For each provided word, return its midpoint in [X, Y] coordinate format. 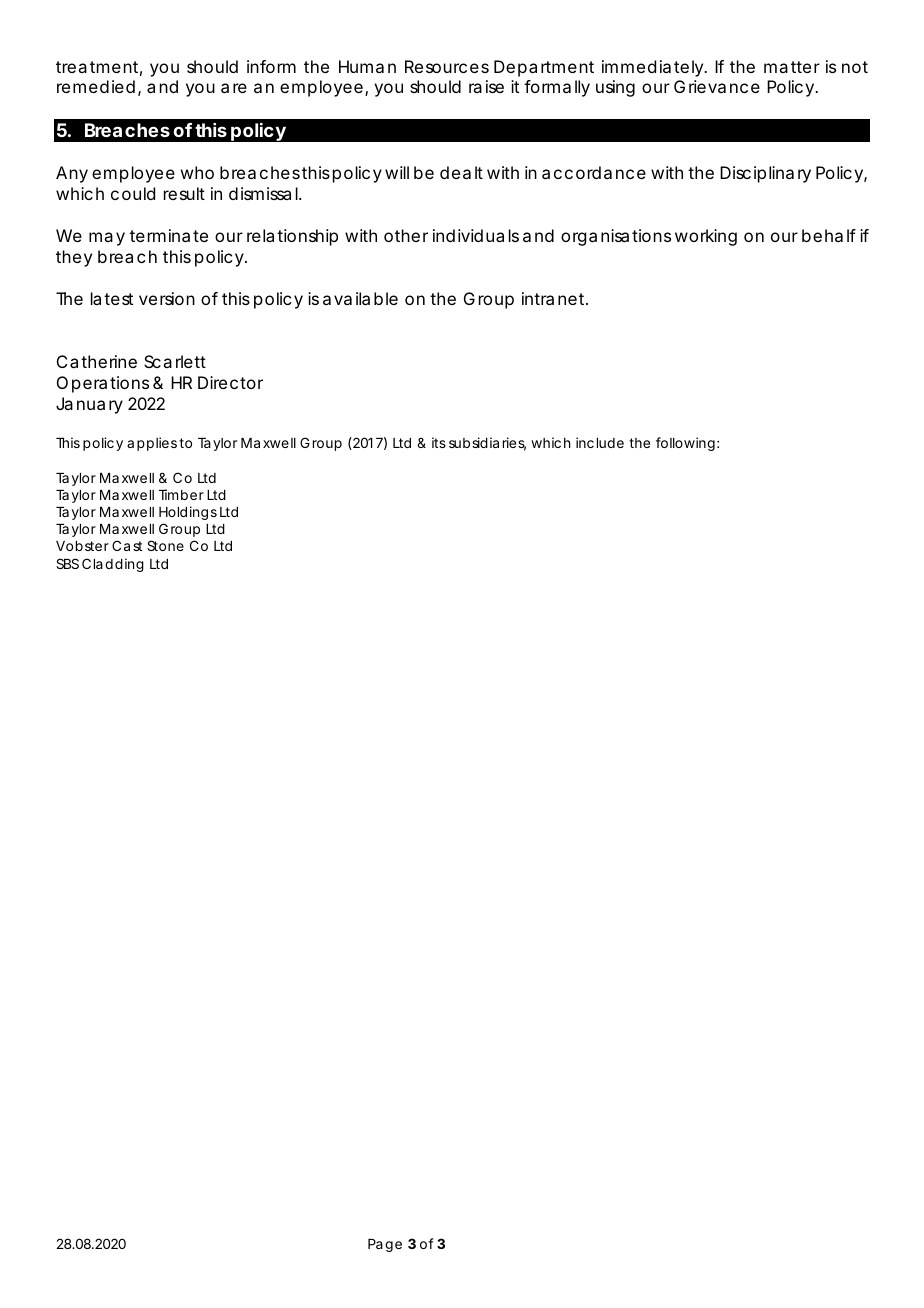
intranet [555, 298]
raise [486, 86]
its [439, 442]
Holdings [188, 513]
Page [385, 1245]
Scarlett [175, 361]
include [600, 442]
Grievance [717, 86]
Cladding [113, 565]
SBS [67, 563]
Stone [165, 545]
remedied [96, 86]
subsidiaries [487, 444]
